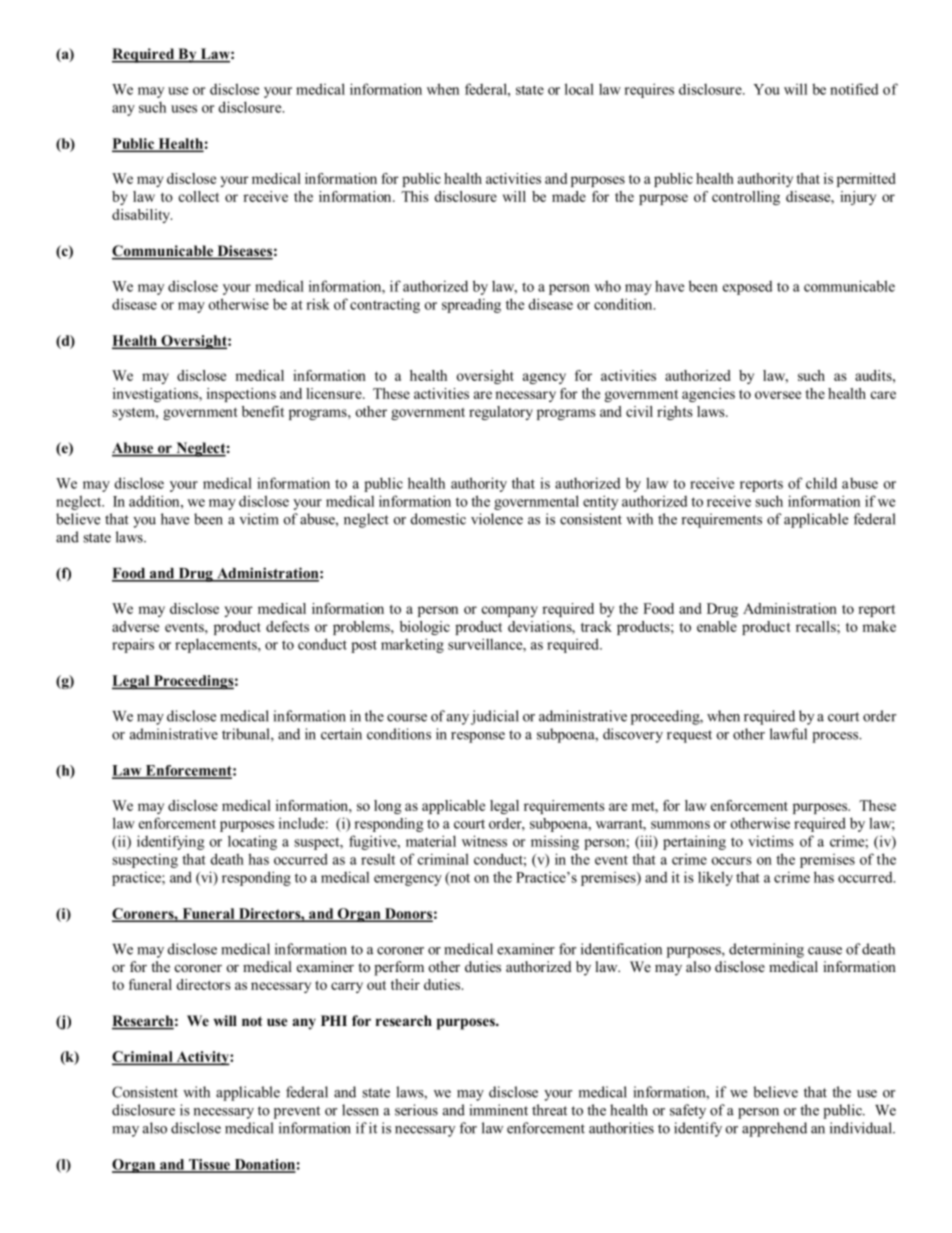 This document has height=1233, width=952. I want to click on agency, so click(544, 378).
